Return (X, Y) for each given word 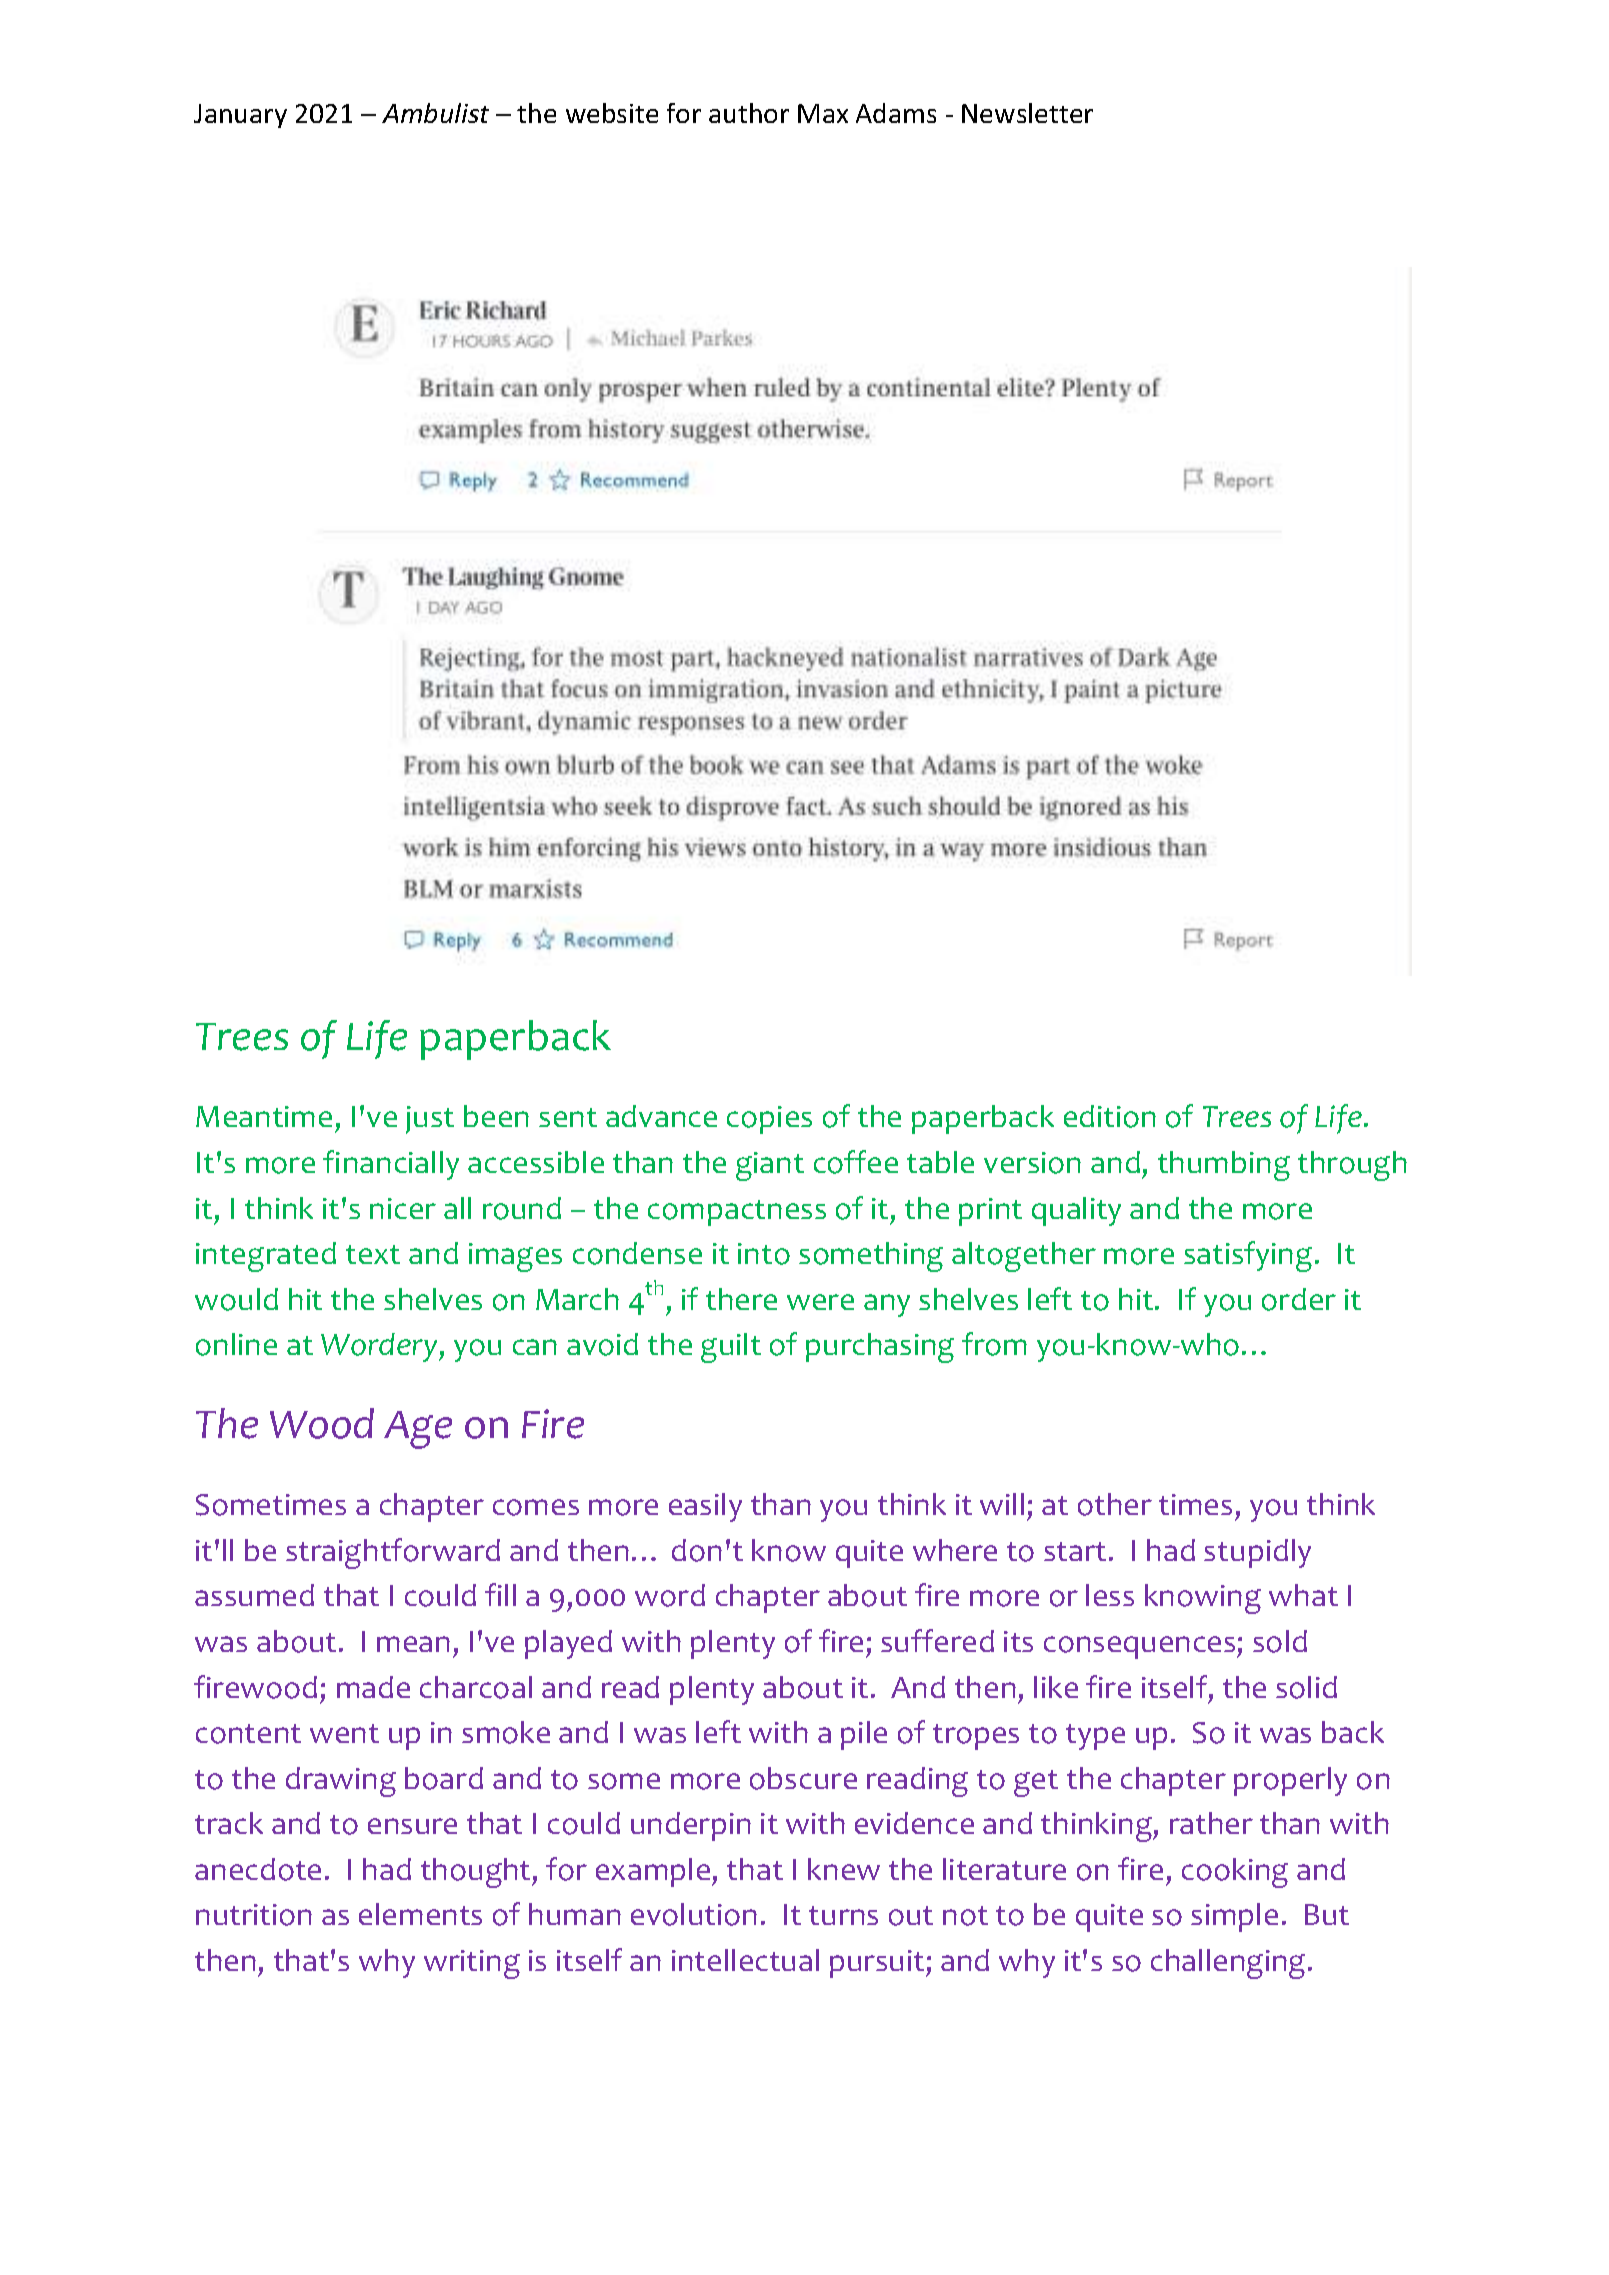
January (240, 116)
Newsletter (1027, 113)
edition (1110, 1116)
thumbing (1224, 1166)
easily (705, 1507)
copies (769, 1120)
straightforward (393, 1553)
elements (420, 1914)
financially (391, 1165)
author (749, 113)
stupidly (1257, 1553)
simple (1234, 1917)
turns (843, 1915)
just (430, 1120)
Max (823, 113)
